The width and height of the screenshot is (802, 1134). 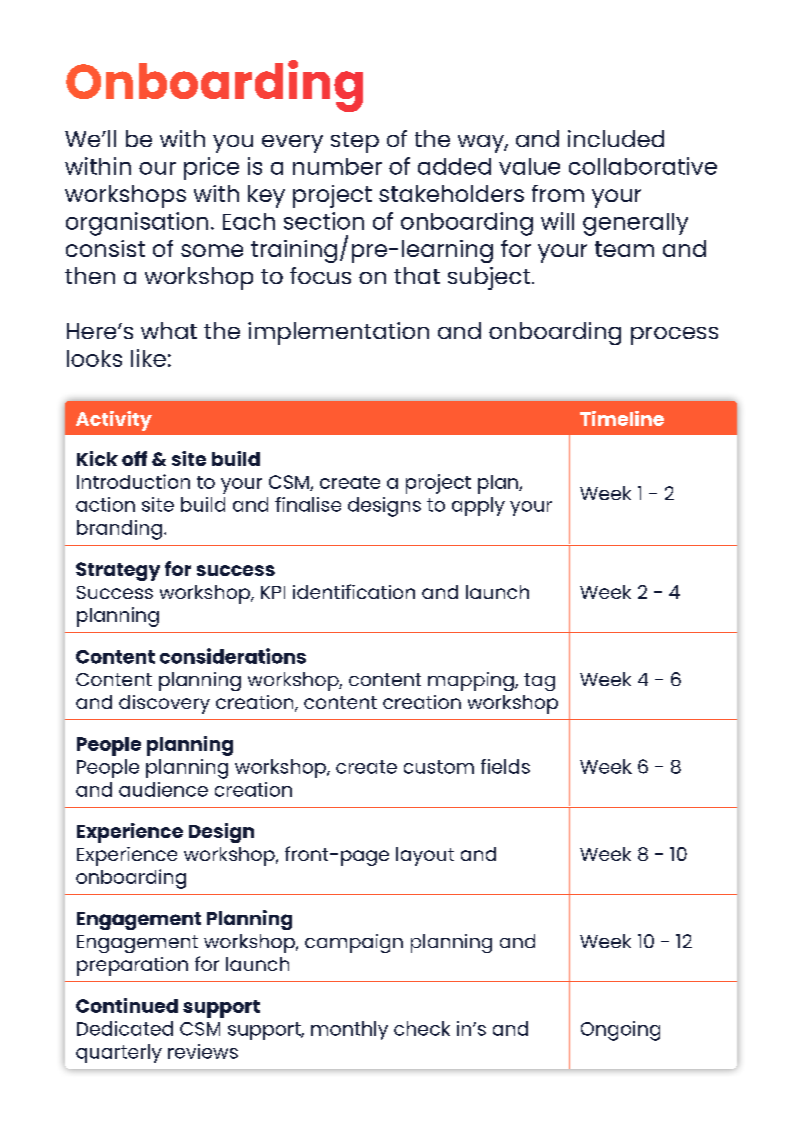 What do you see at coordinates (349, 1030) in the screenshot?
I see `monthly` at bounding box center [349, 1030].
